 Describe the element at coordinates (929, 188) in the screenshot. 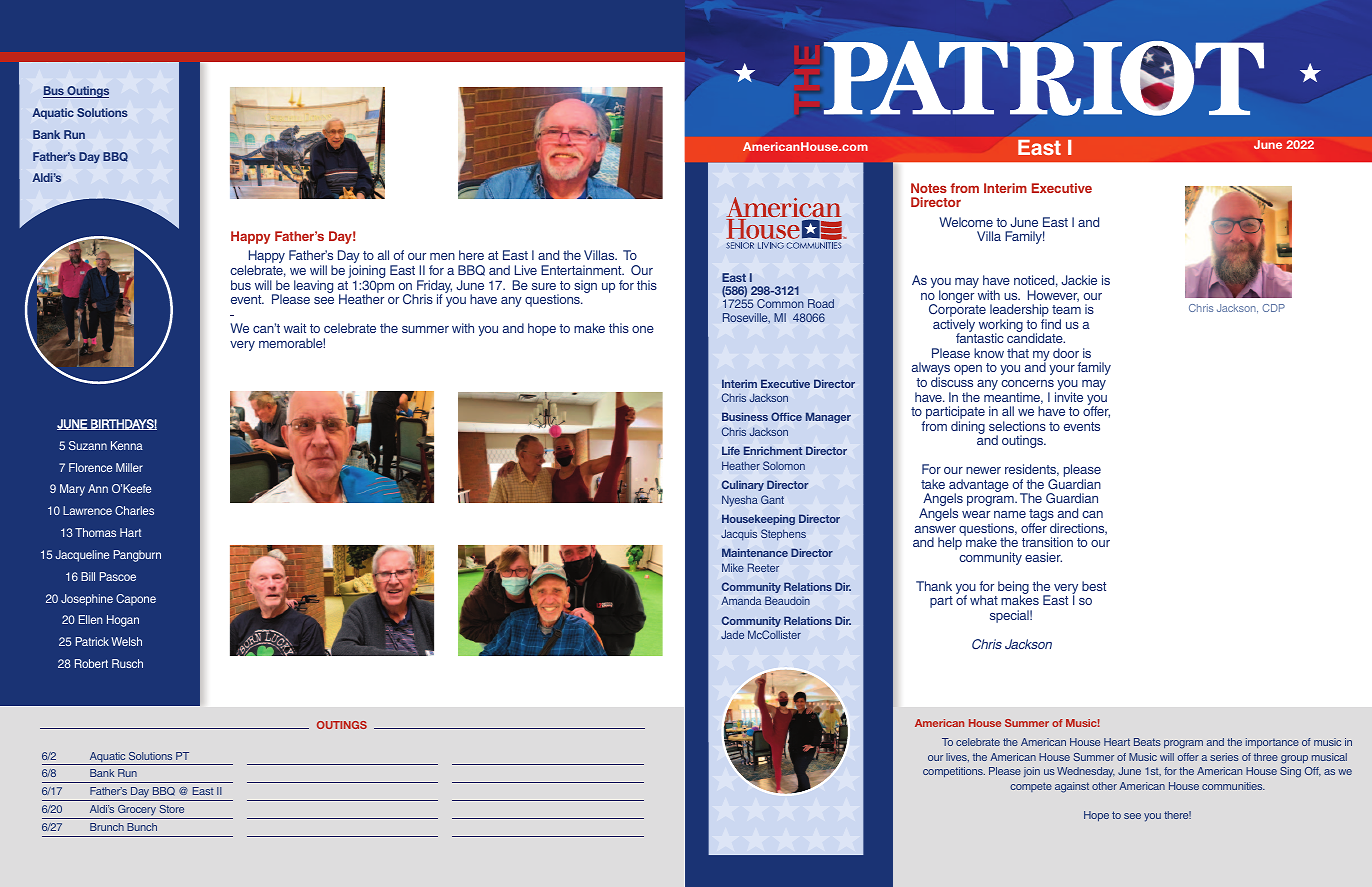

I see `Notes` at that location.
